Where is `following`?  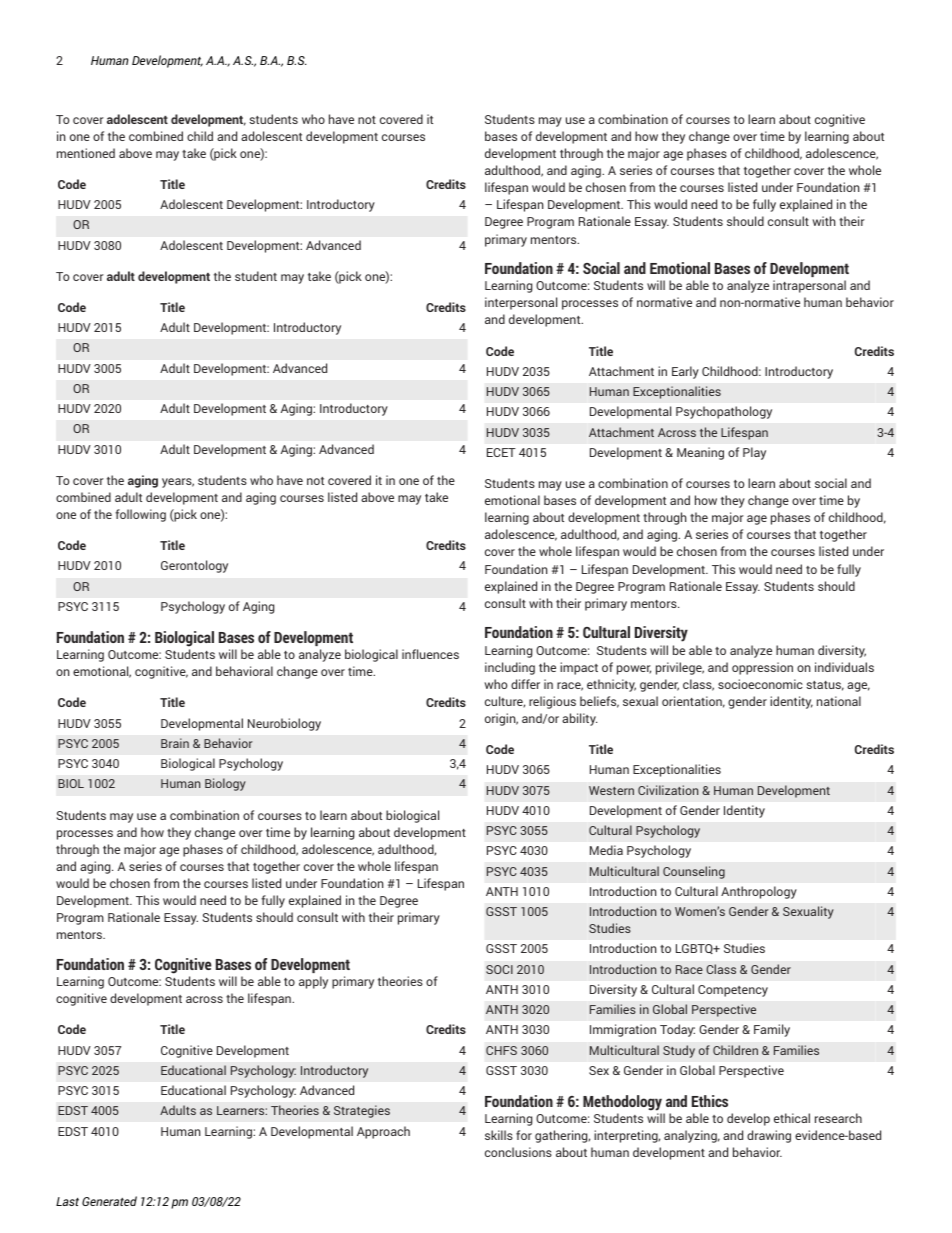 following is located at coordinates (140, 515).
